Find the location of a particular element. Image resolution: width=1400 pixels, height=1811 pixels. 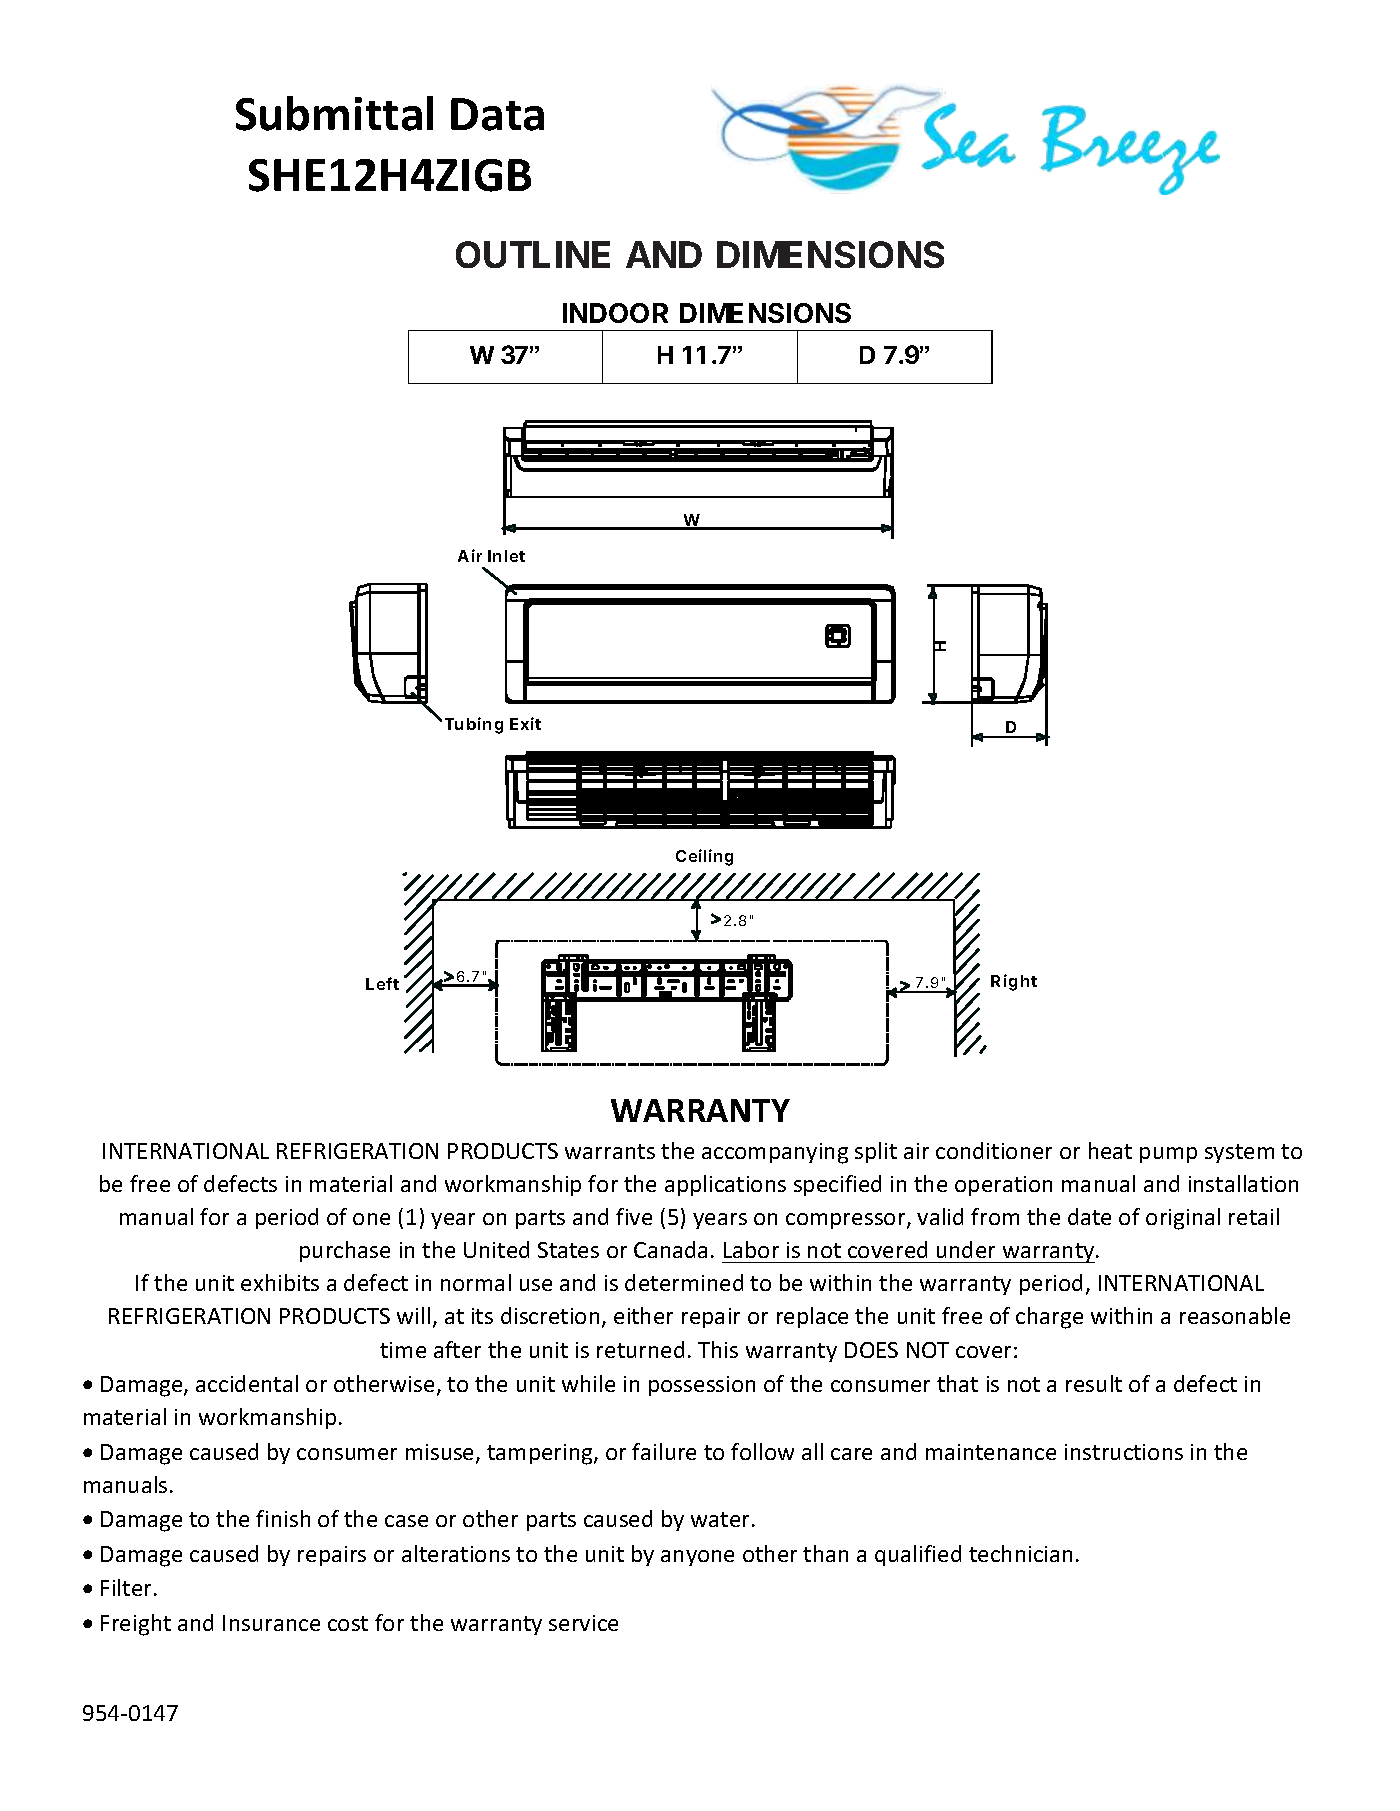

Submittal is located at coordinates (334, 113).
